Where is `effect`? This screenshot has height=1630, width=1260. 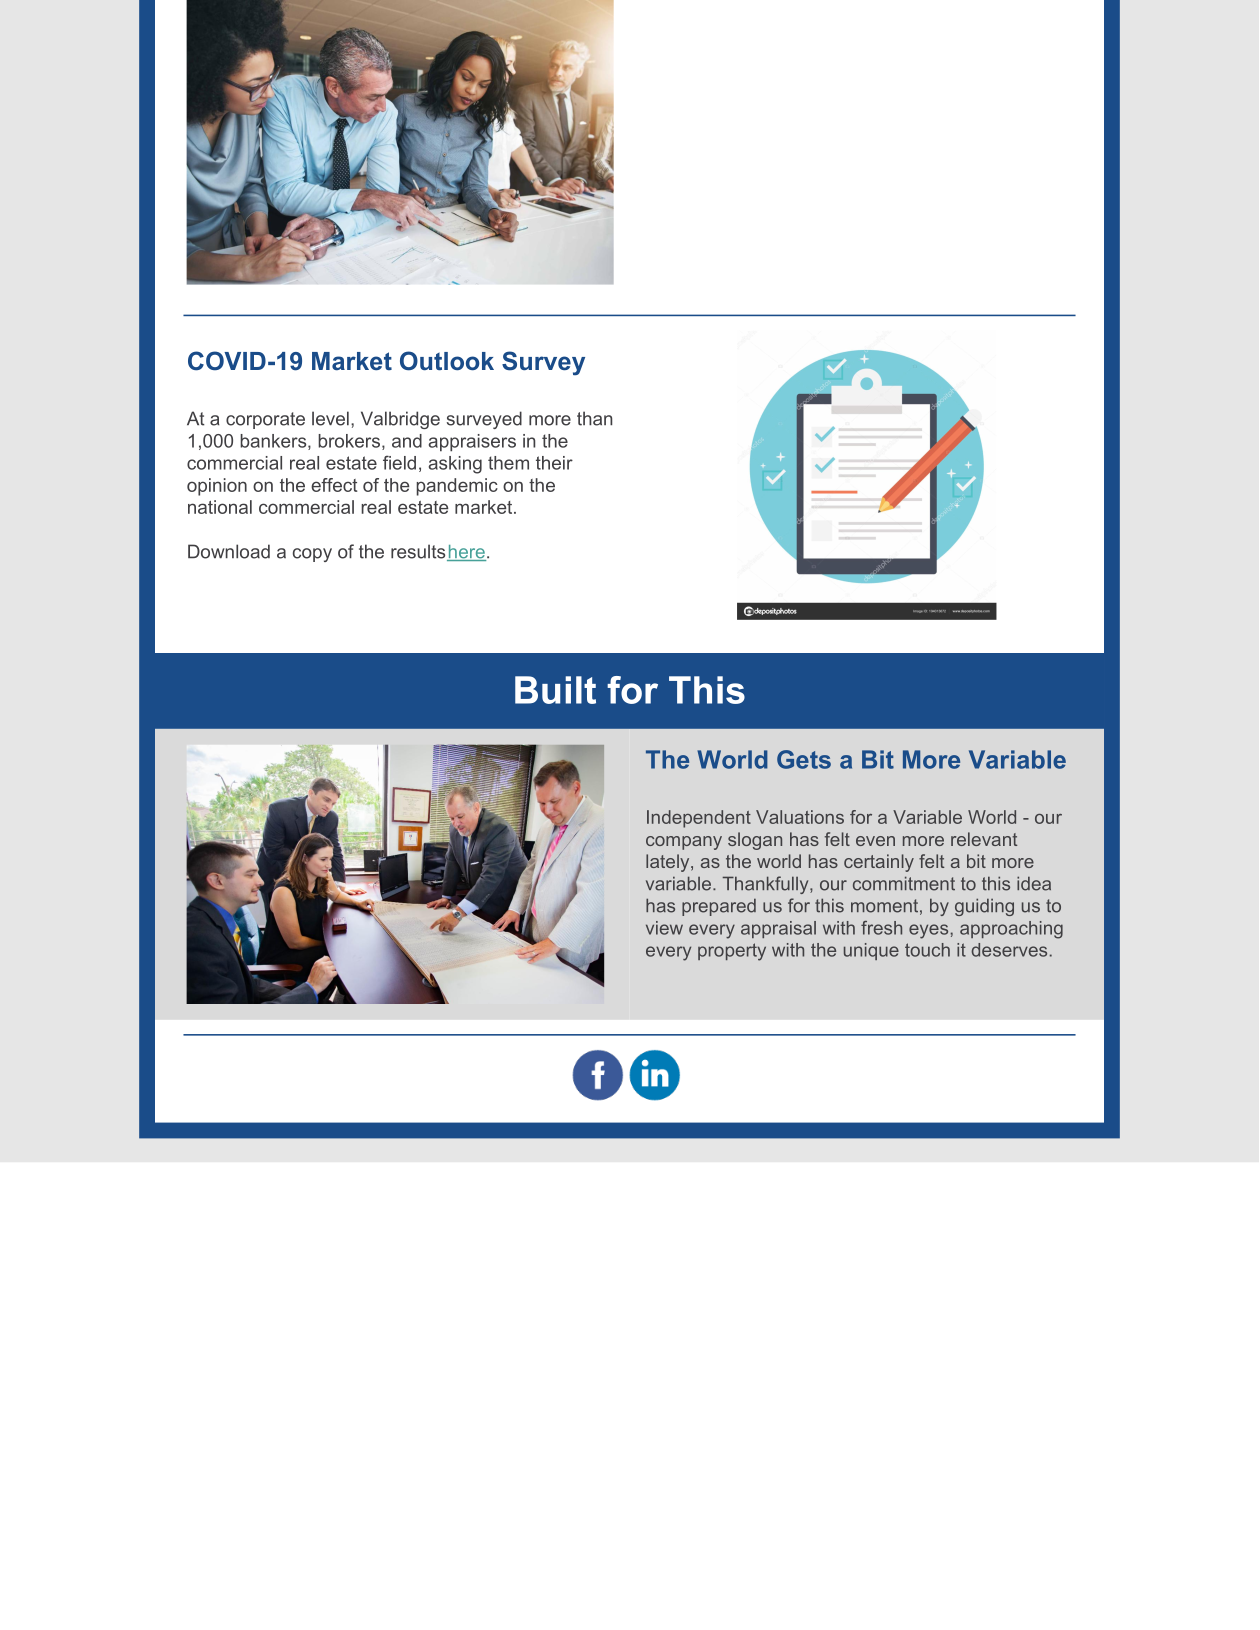 effect is located at coordinates (334, 485).
